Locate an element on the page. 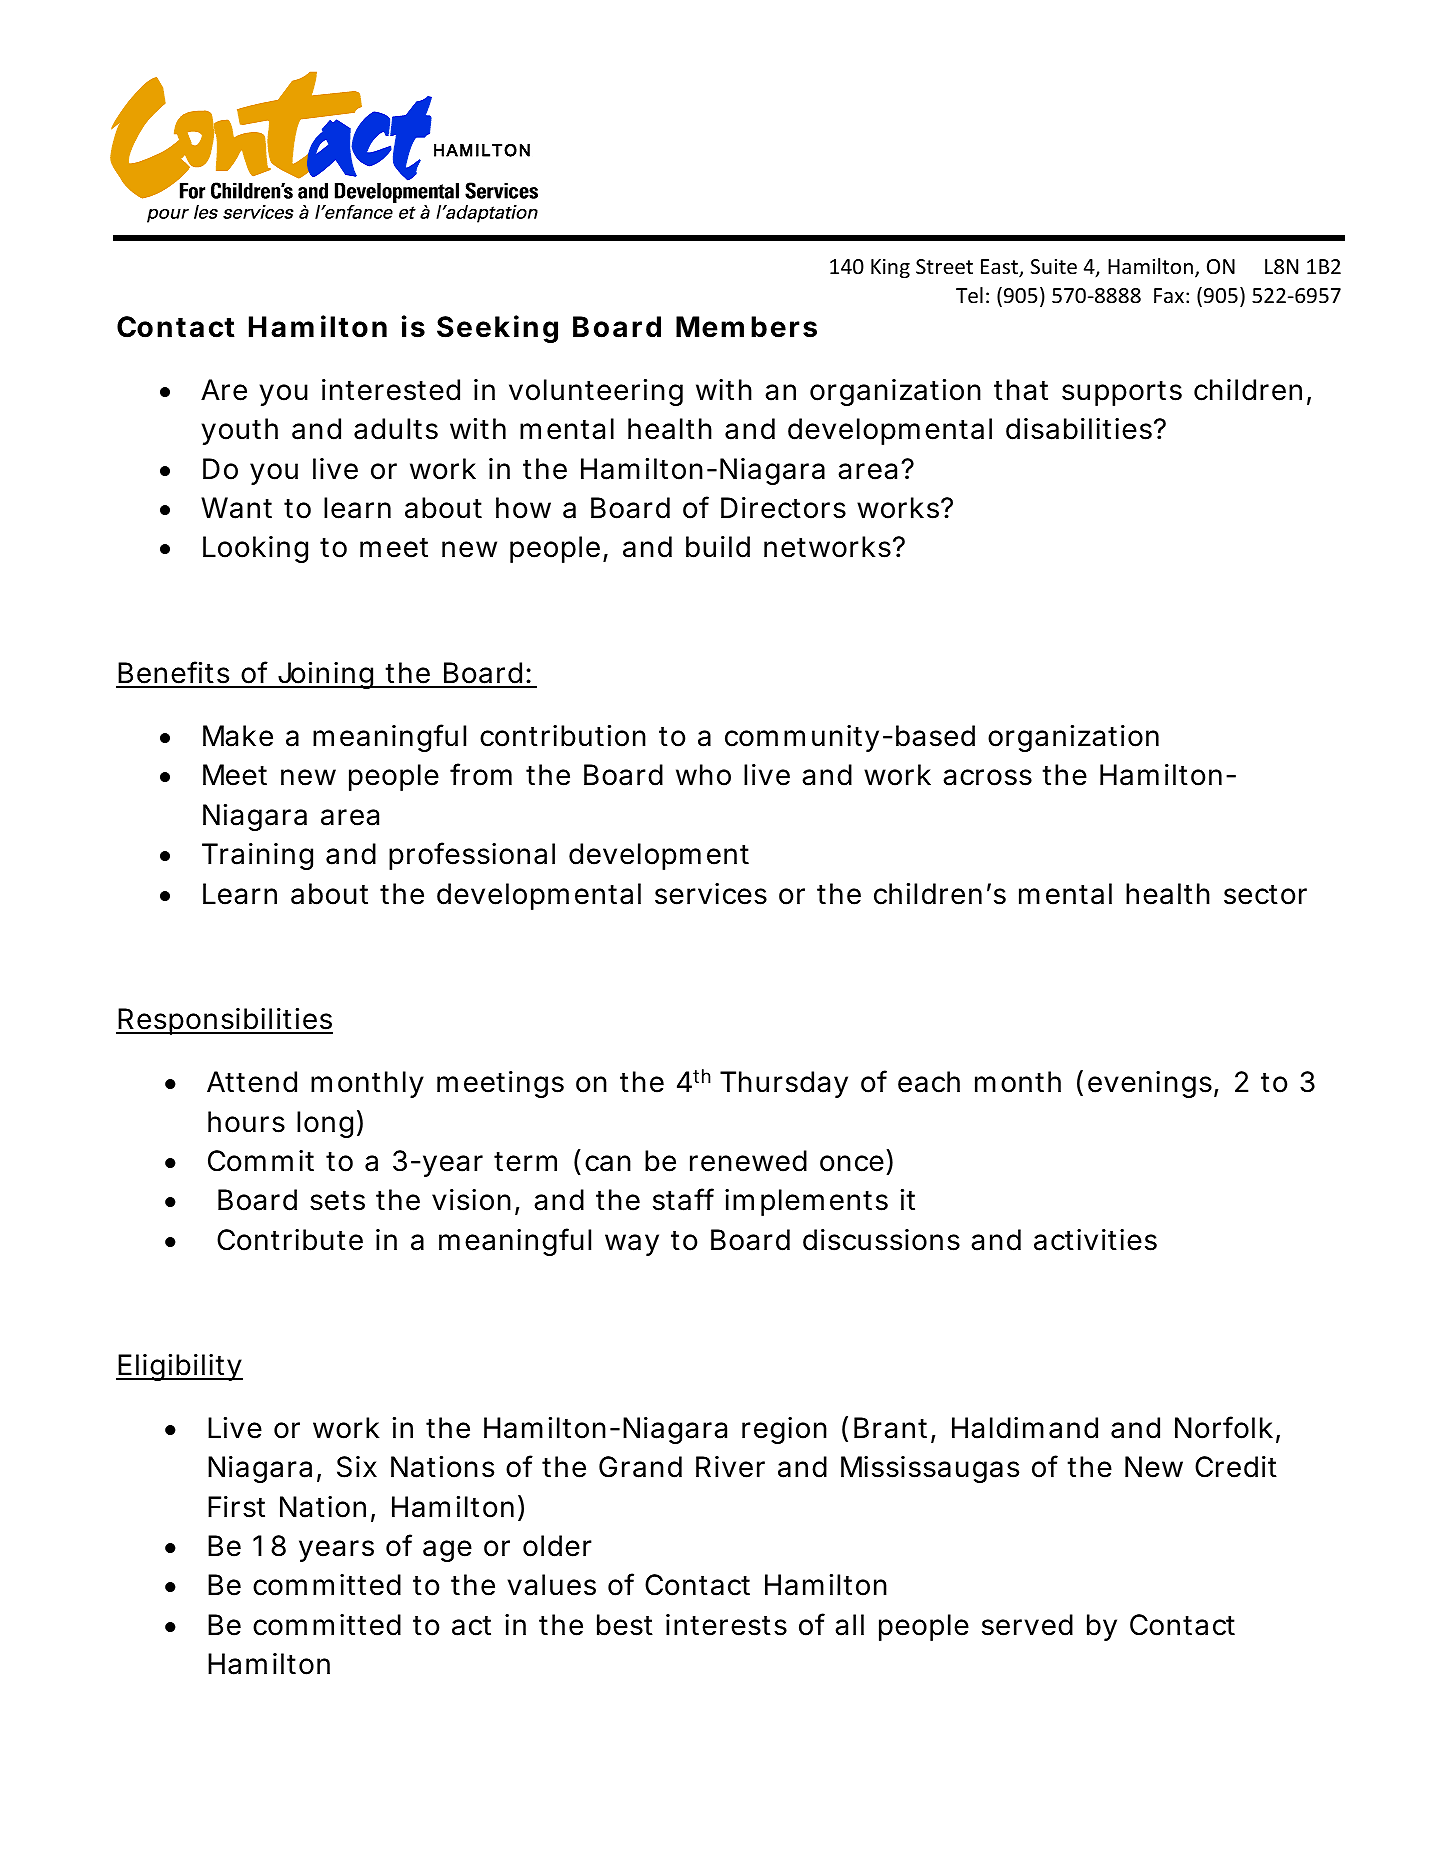 Image resolution: width=1437 pixels, height=1859 pixels. interests is located at coordinates (726, 1625).
